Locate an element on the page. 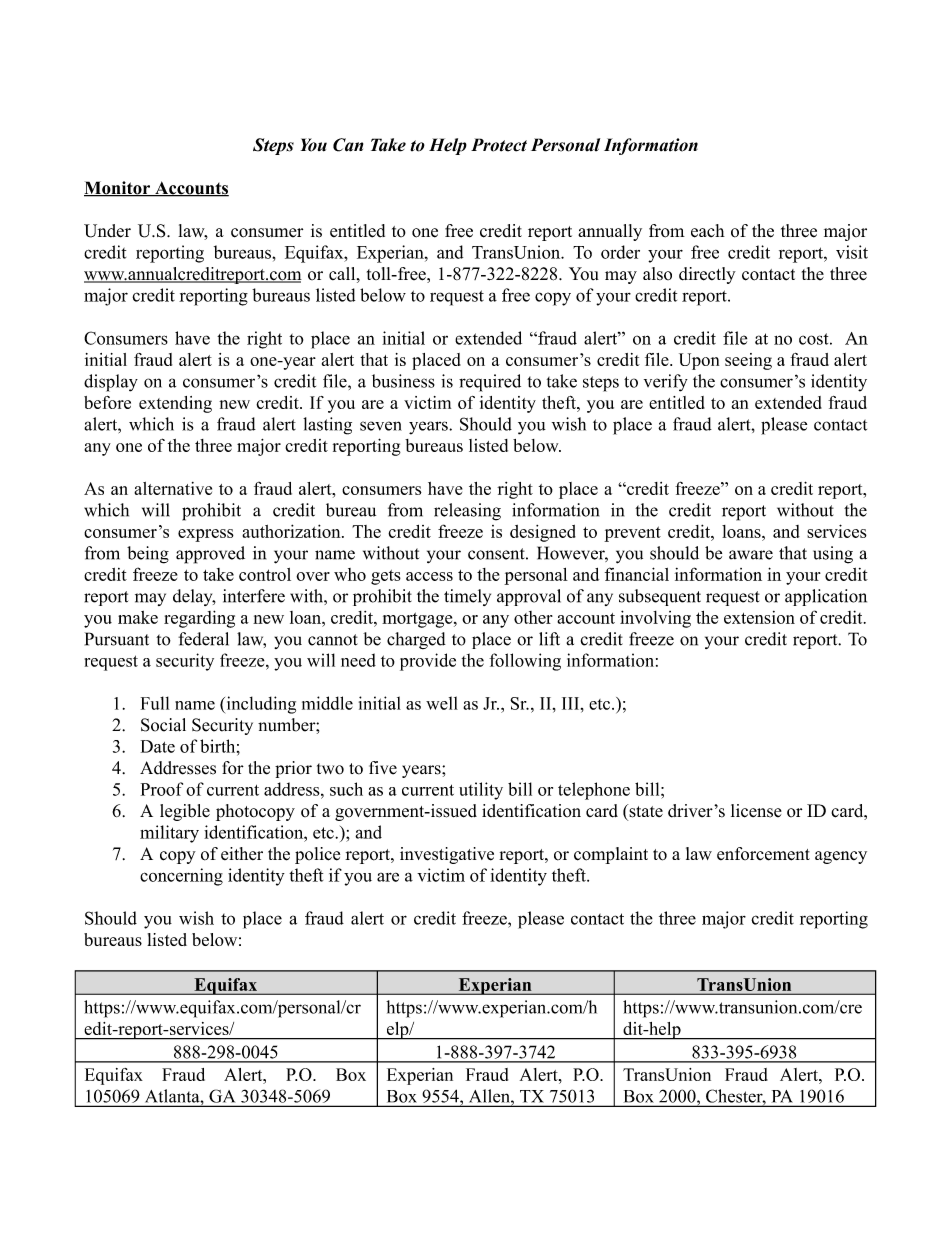 This document has height=1233, width=952. seeing is located at coordinates (748, 361).
